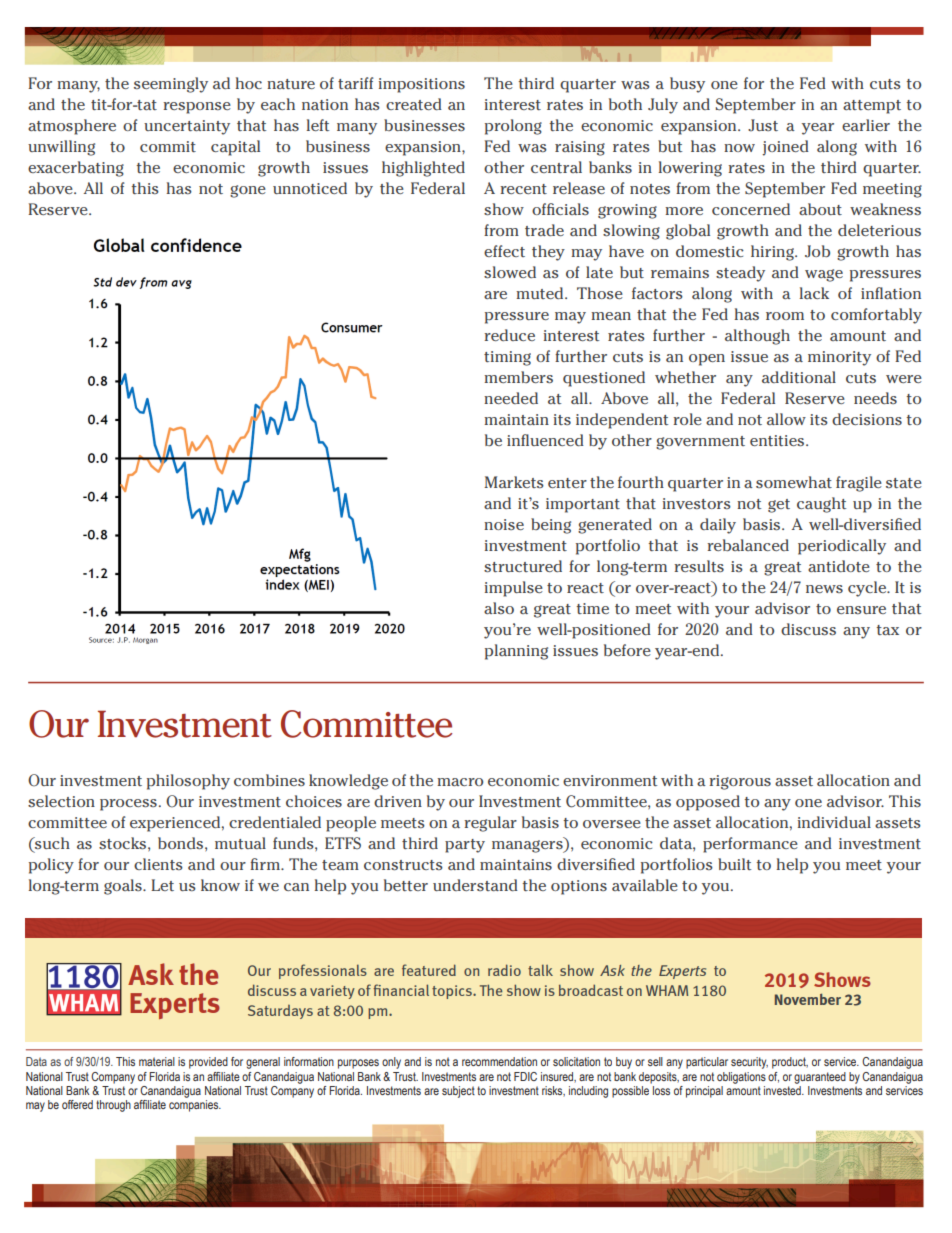  What do you see at coordinates (763, 125) in the screenshot?
I see `Just` at bounding box center [763, 125].
